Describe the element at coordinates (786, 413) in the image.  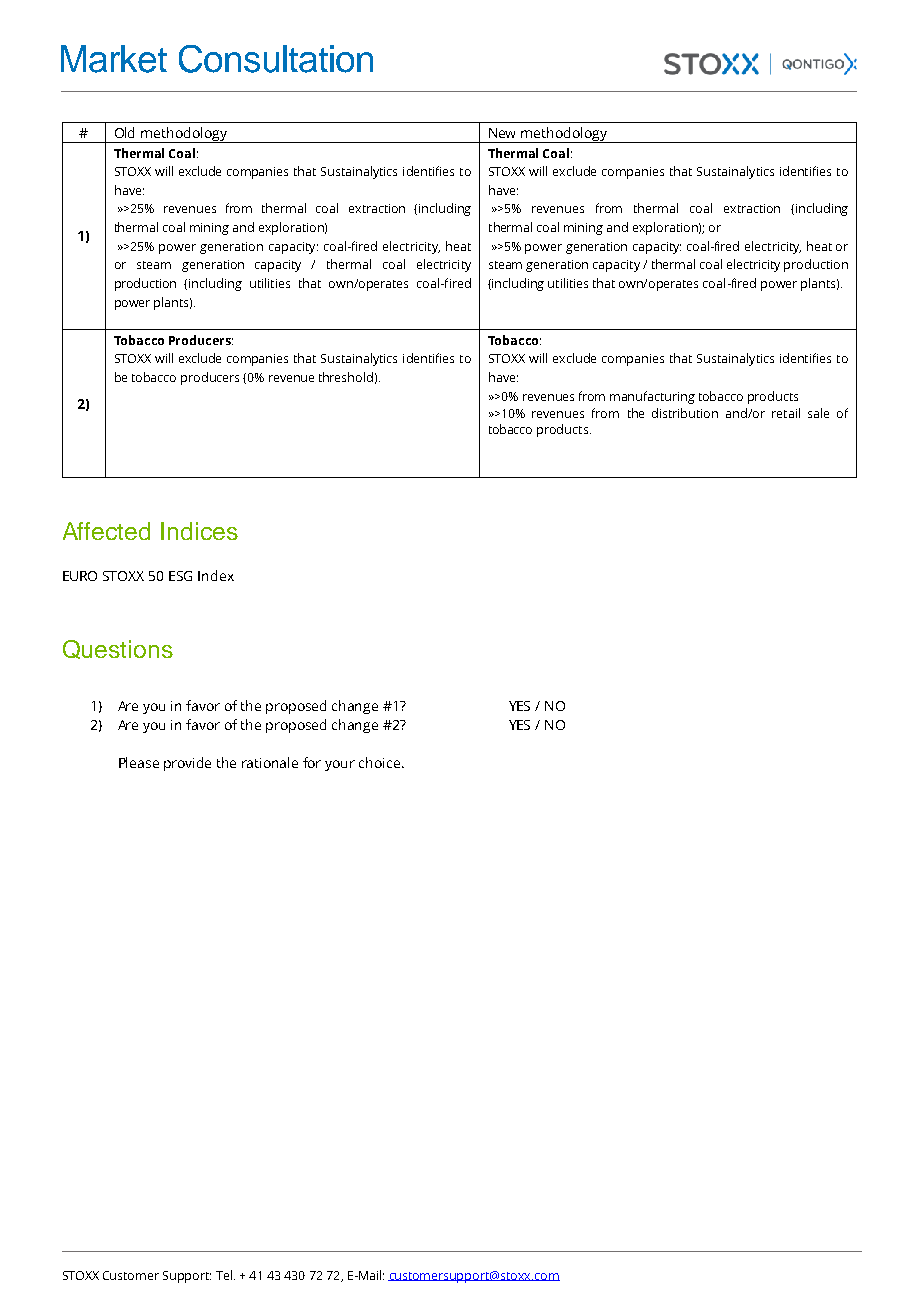
I see `retail` at that location.
